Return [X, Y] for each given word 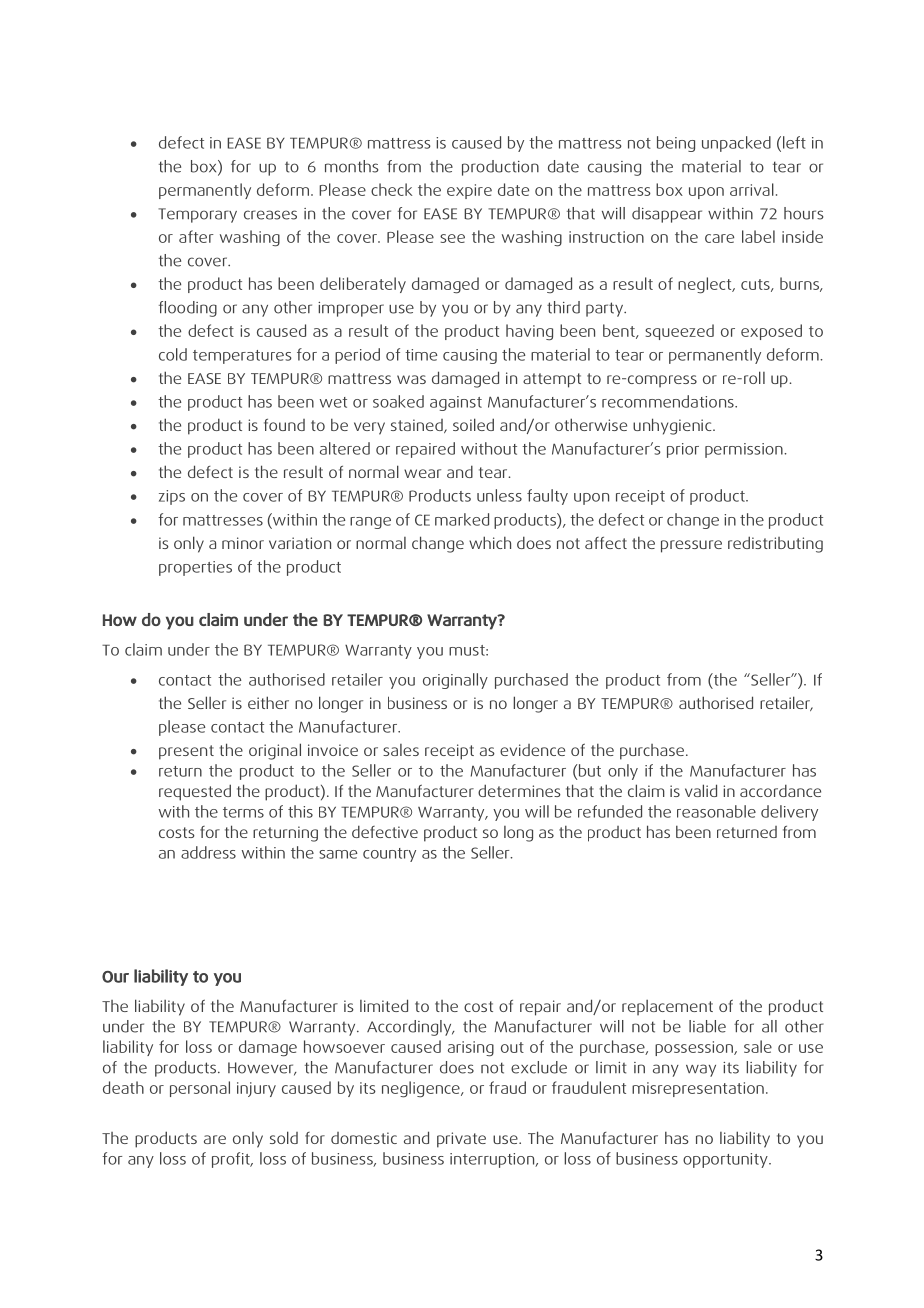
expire [469, 191]
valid [701, 790]
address [208, 852]
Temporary [197, 215]
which [490, 542]
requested [195, 792]
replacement [667, 1007]
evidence [532, 750]
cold [173, 354]
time [421, 355]
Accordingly [410, 1028]
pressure [691, 546]
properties [195, 568]
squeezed [679, 332]
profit [232, 1160]
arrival [752, 189]
